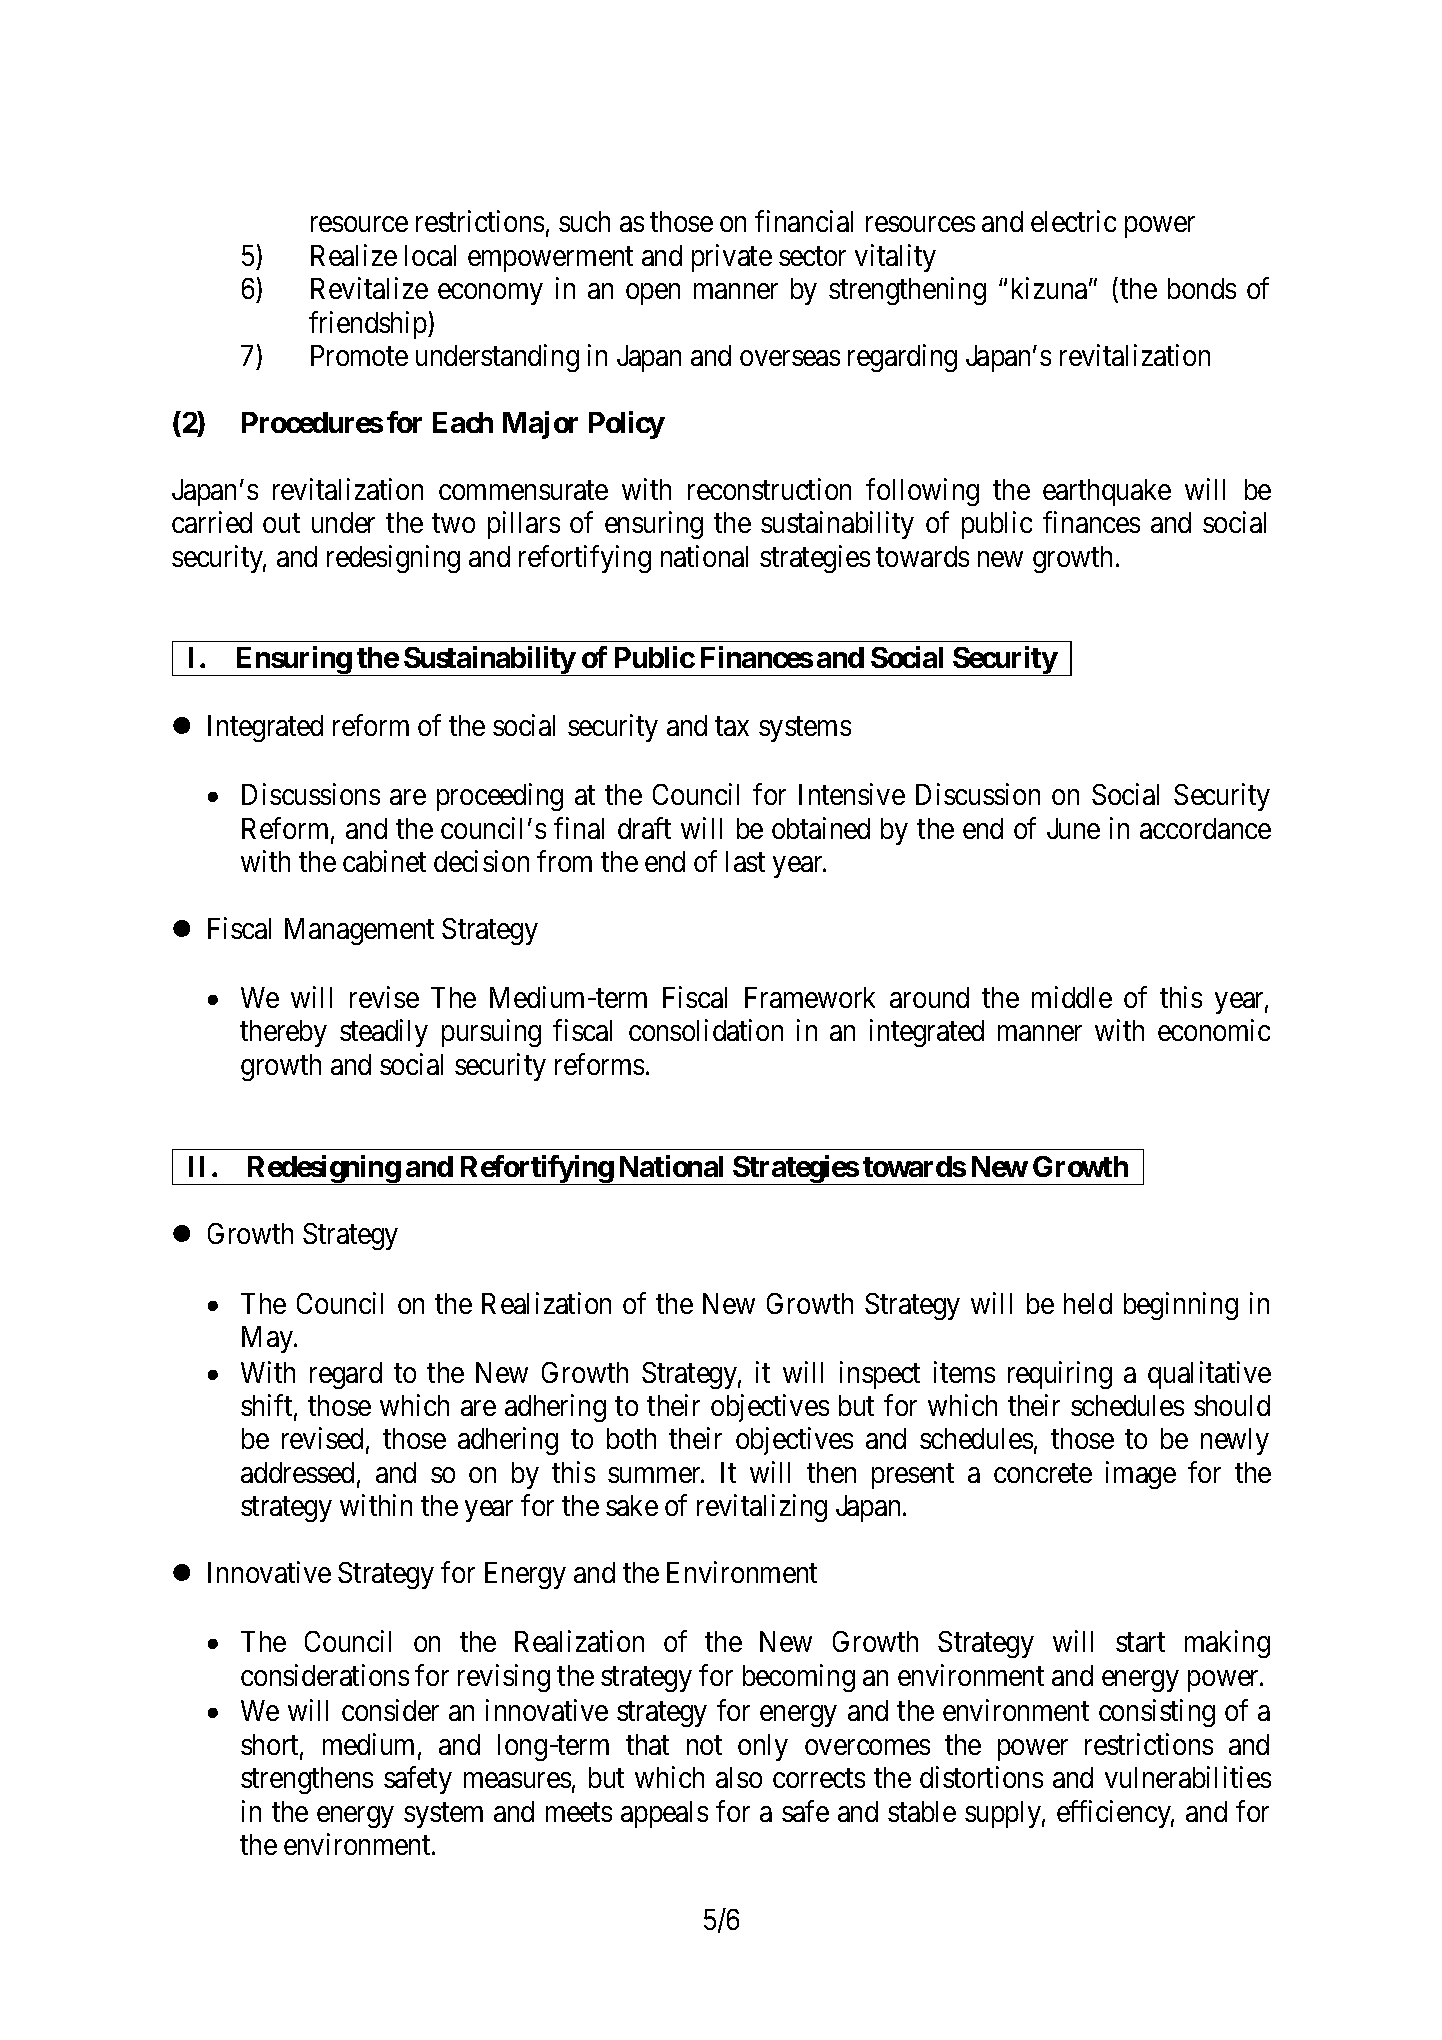 The width and height of the screenshot is (1442, 2040). Describe the element at coordinates (517, 1780) in the screenshot. I see `measures` at that location.
